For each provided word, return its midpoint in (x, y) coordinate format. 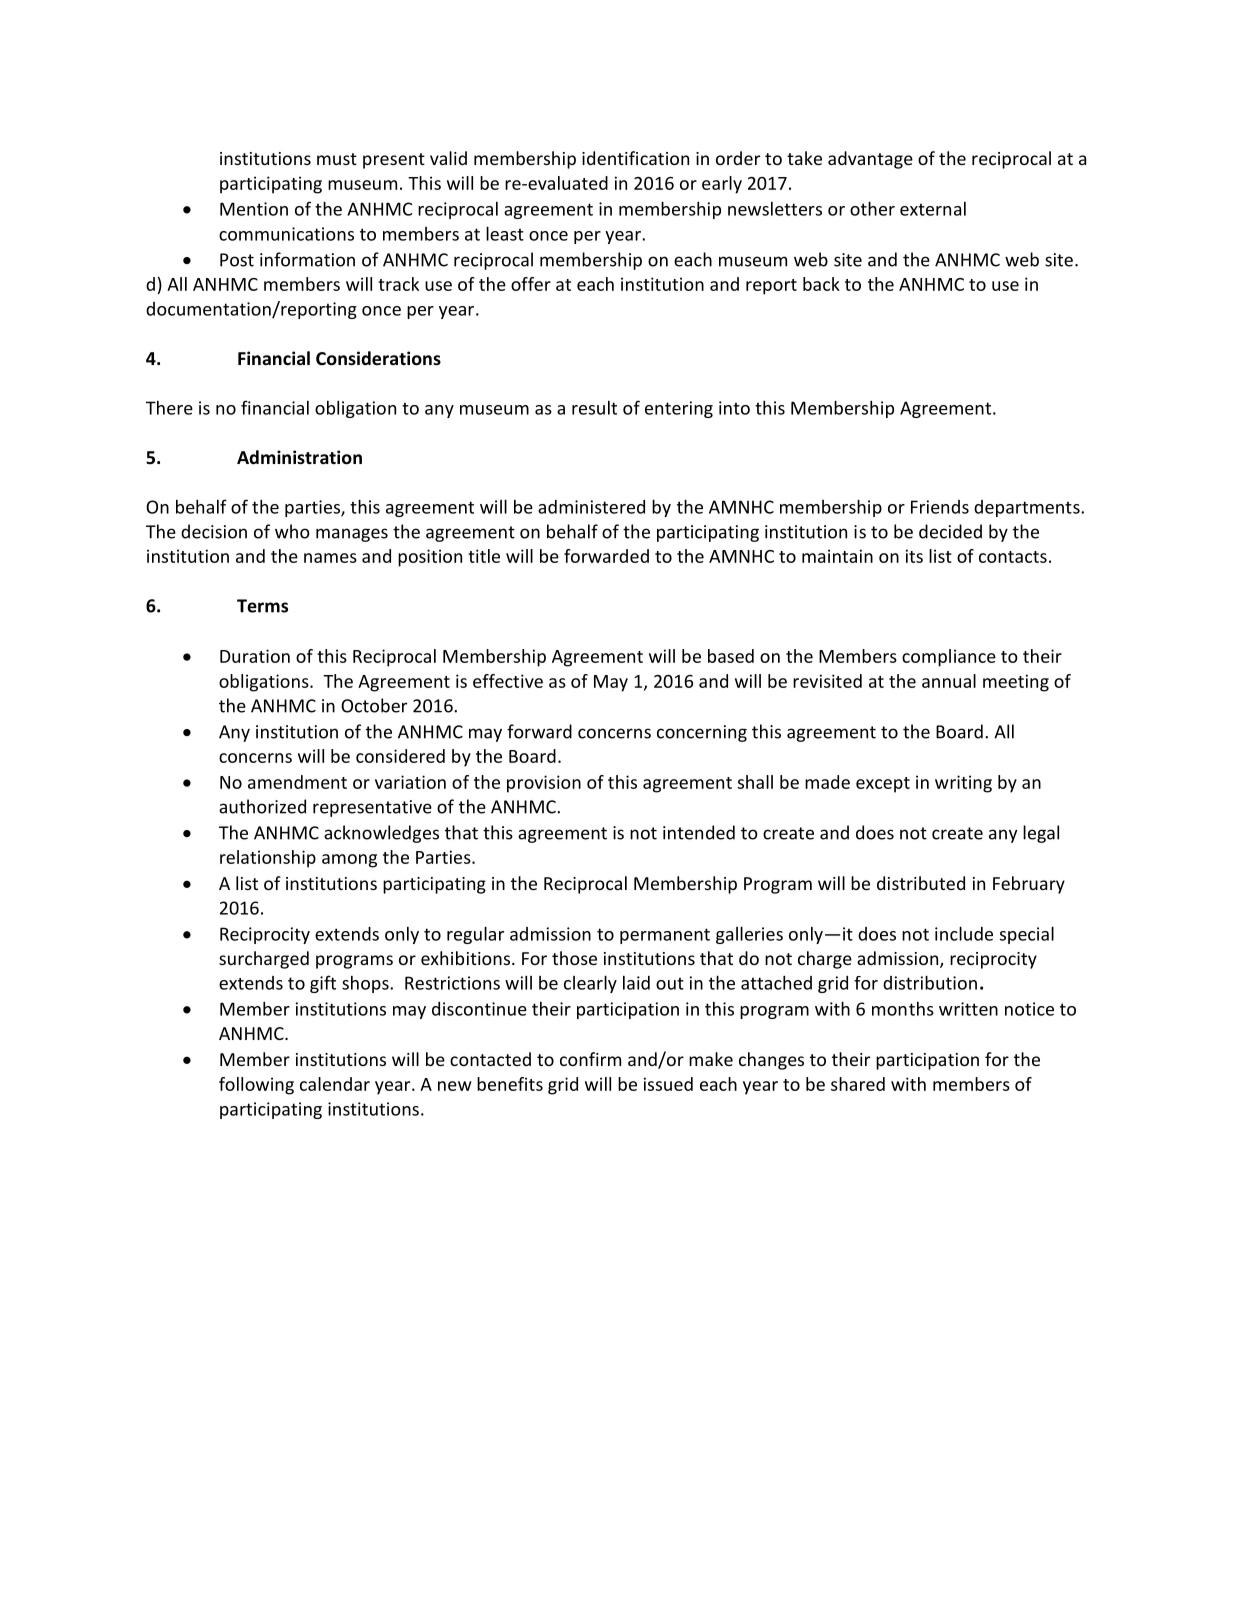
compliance (949, 658)
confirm (590, 1059)
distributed (921, 883)
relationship (268, 859)
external (933, 209)
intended (699, 832)
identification (635, 158)
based (731, 656)
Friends (940, 507)
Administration (299, 457)
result (594, 408)
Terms (262, 606)
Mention (254, 209)
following (256, 1086)
